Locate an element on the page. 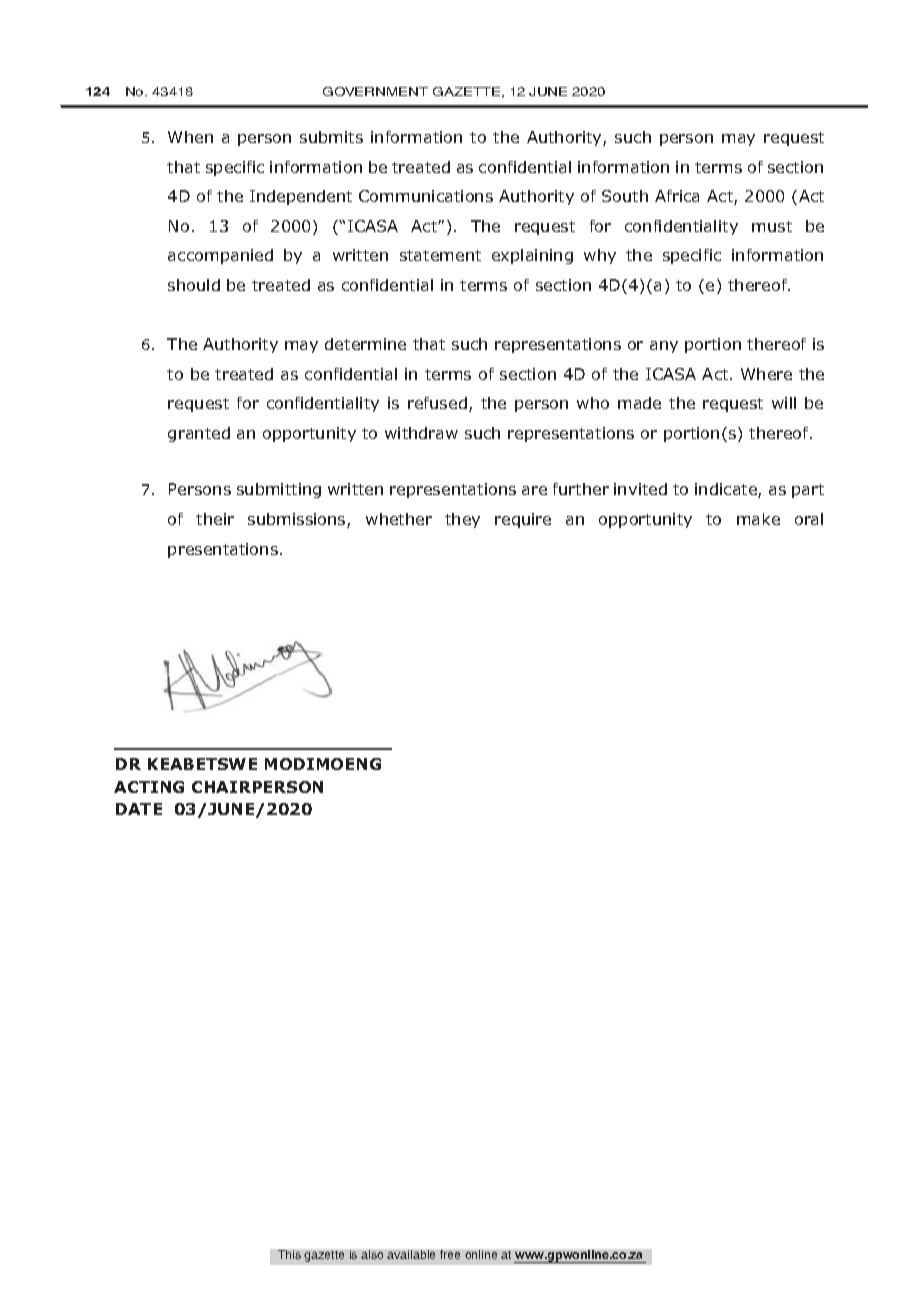  Where is located at coordinates (766, 374).
